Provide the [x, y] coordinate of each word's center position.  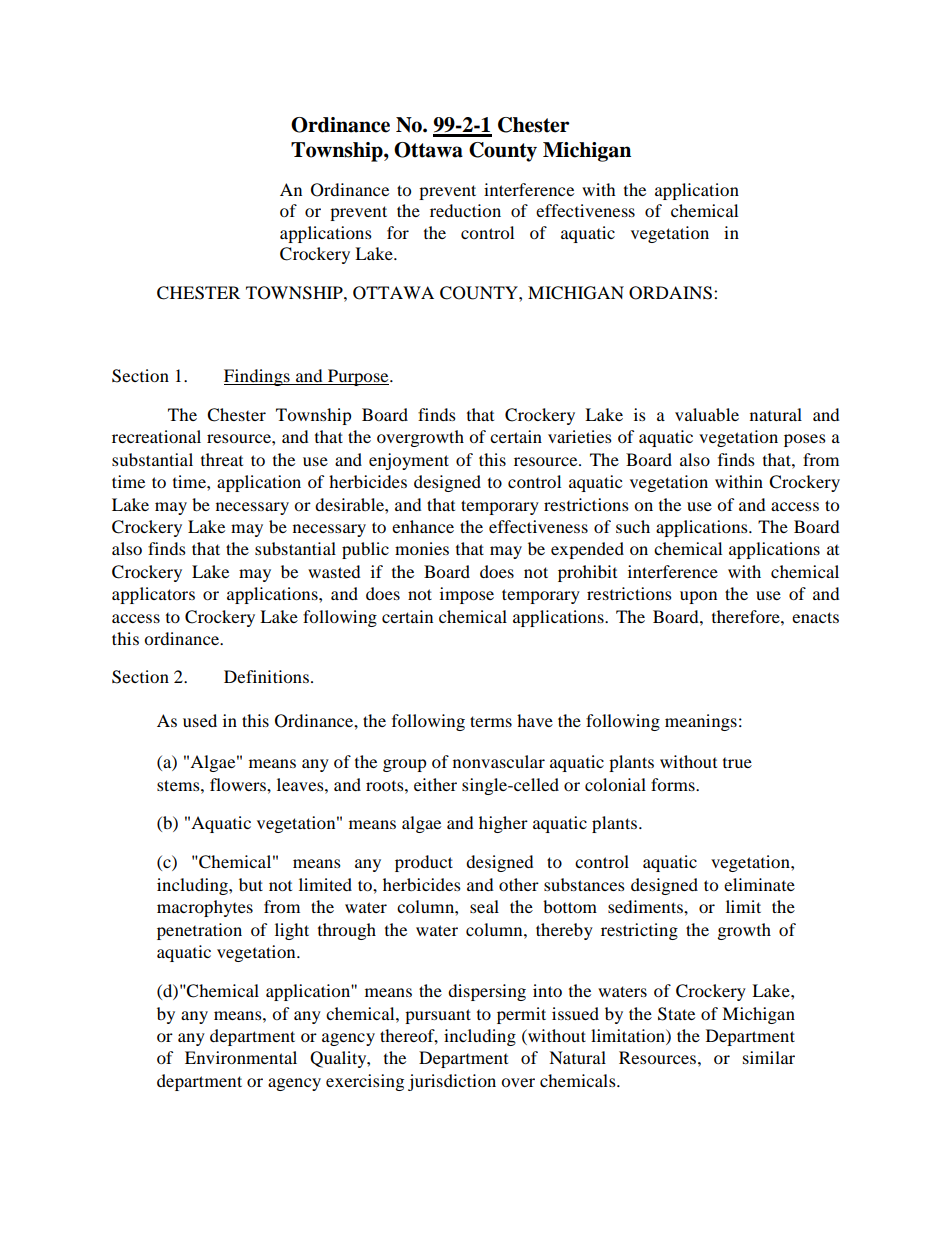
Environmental [241, 1057]
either [435, 784]
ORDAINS [670, 293]
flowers [239, 784]
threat [222, 459]
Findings [258, 377]
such [633, 526]
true [737, 762]
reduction [465, 210]
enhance [423, 526]
